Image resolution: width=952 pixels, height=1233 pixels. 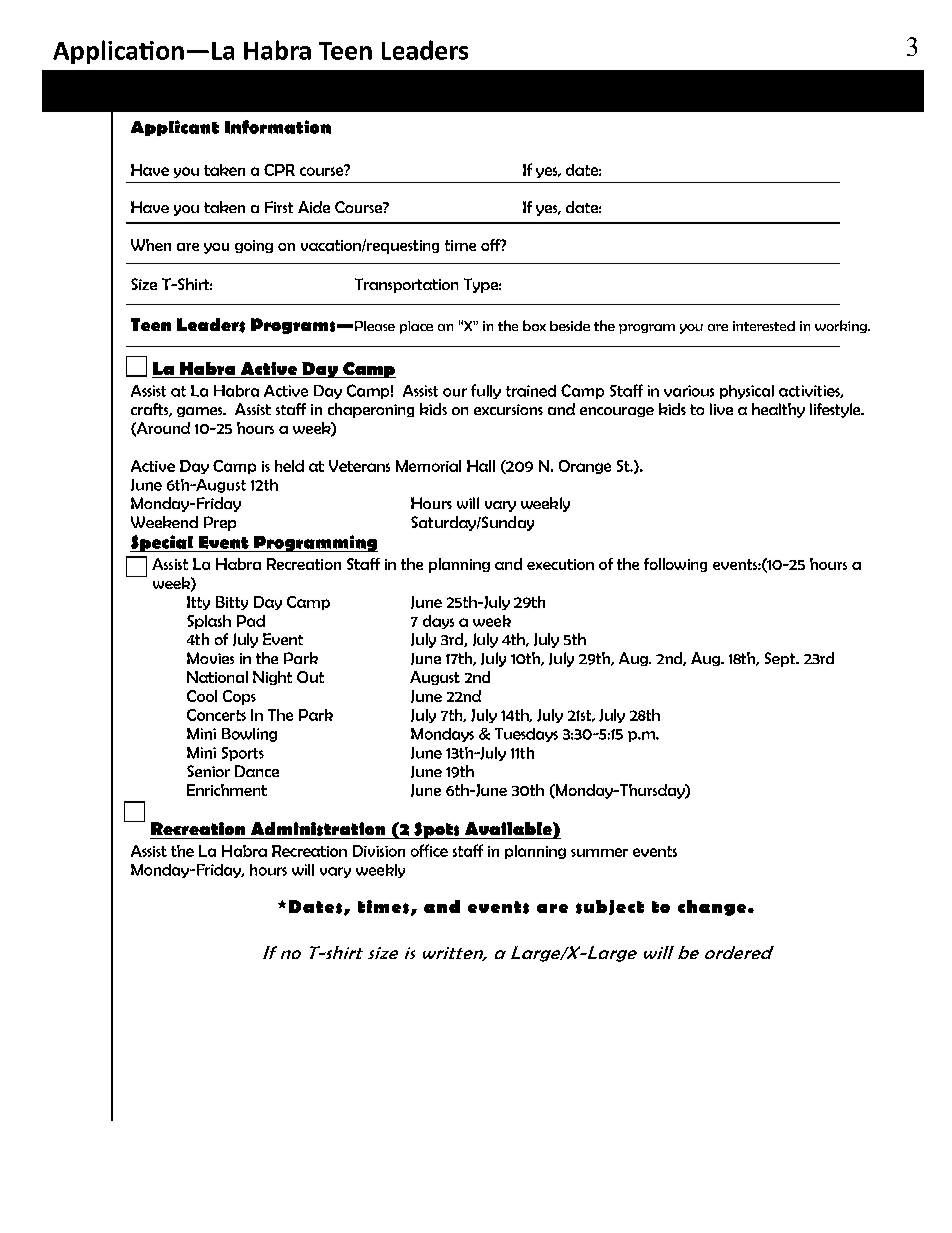 What do you see at coordinates (314, 207) in the document?
I see `Aide` at bounding box center [314, 207].
